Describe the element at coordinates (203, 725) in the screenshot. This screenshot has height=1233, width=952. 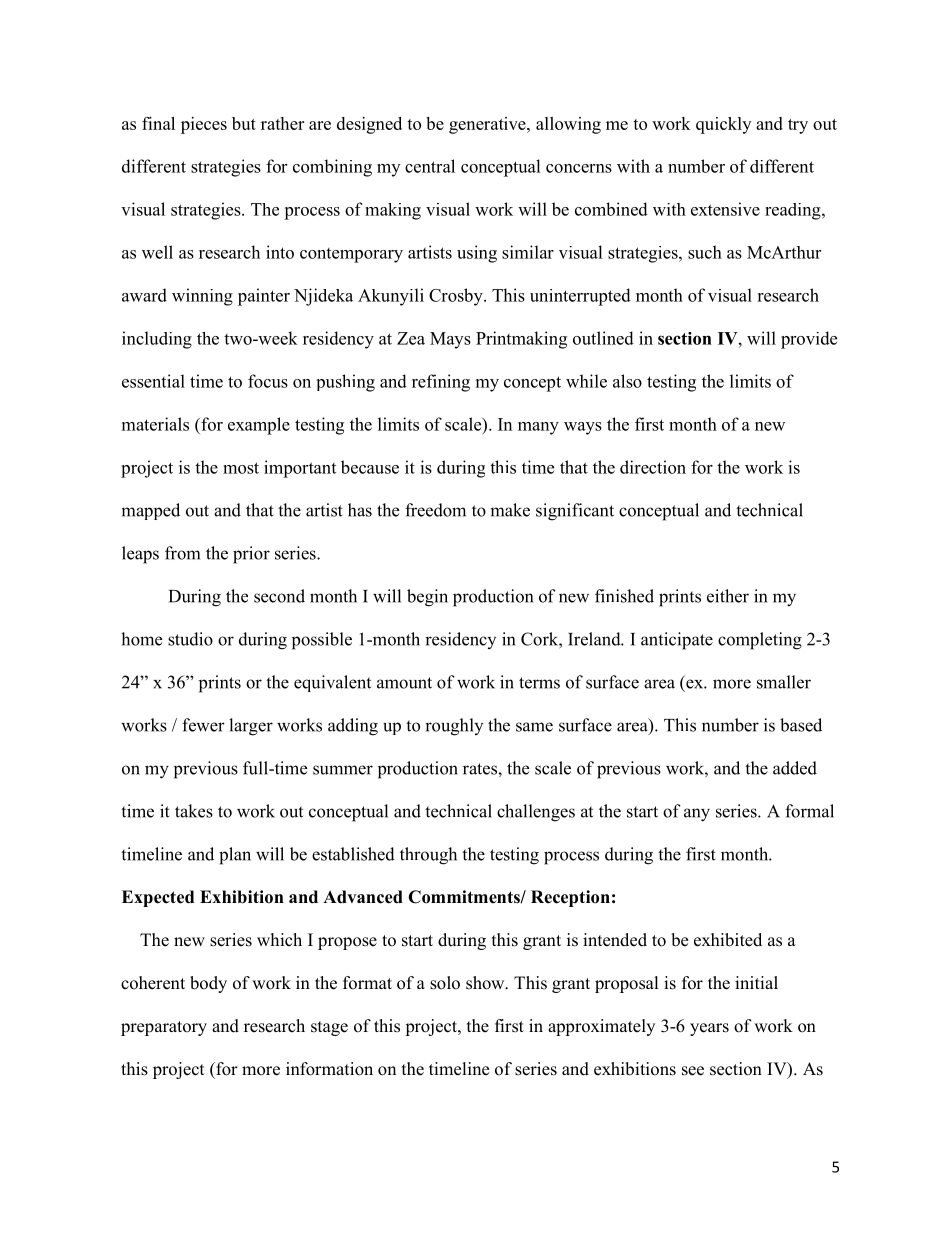
I see `fewer` at that location.
